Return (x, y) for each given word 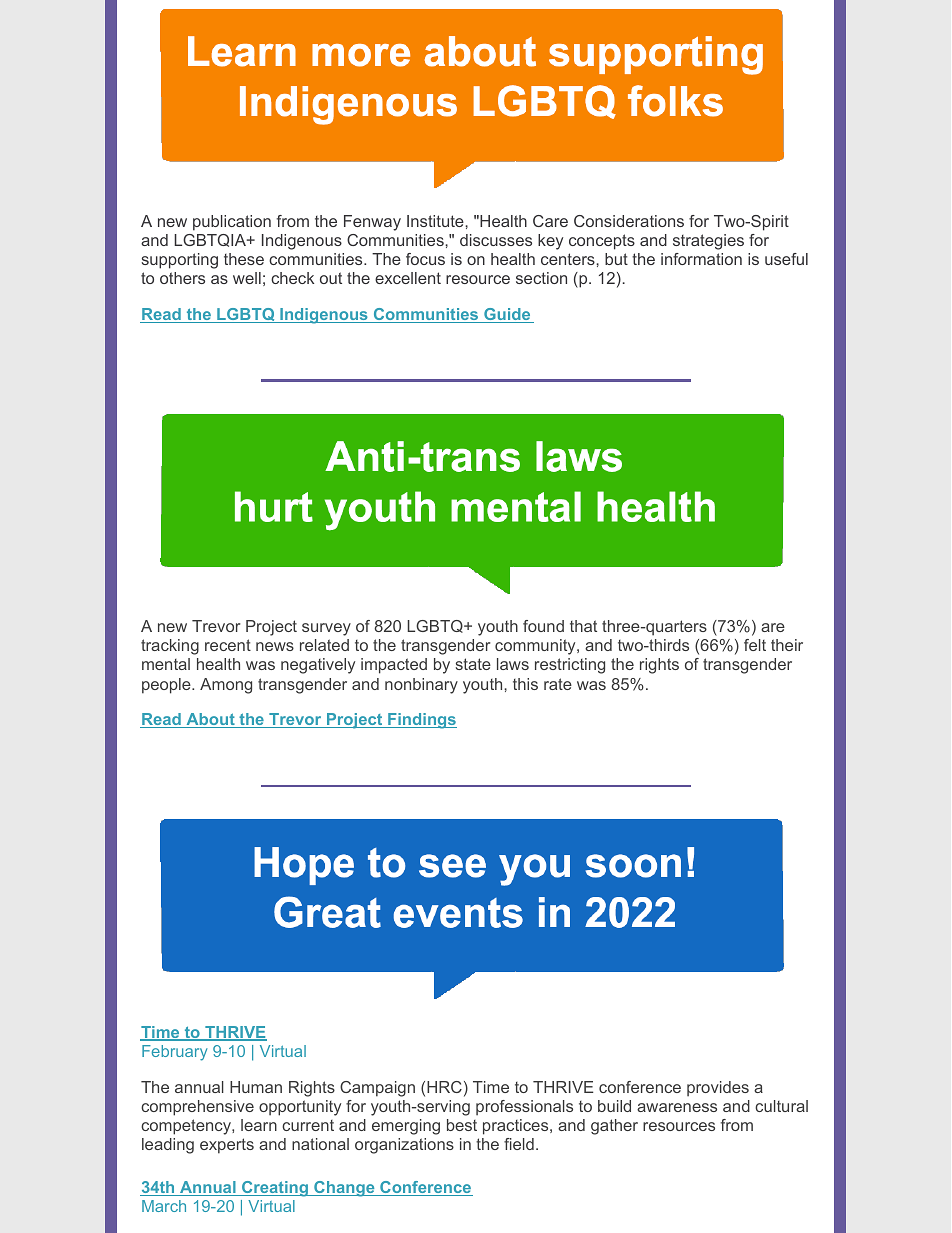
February (175, 1053)
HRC (444, 1087)
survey (326, 629)
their (787, 645)
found (543, 626)
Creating (275, 1189)
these (244, 259)
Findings (421, 721)
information (701, 259)
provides (718, 1089)
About (210, 720)
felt (755, 645)
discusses (496, 240)
